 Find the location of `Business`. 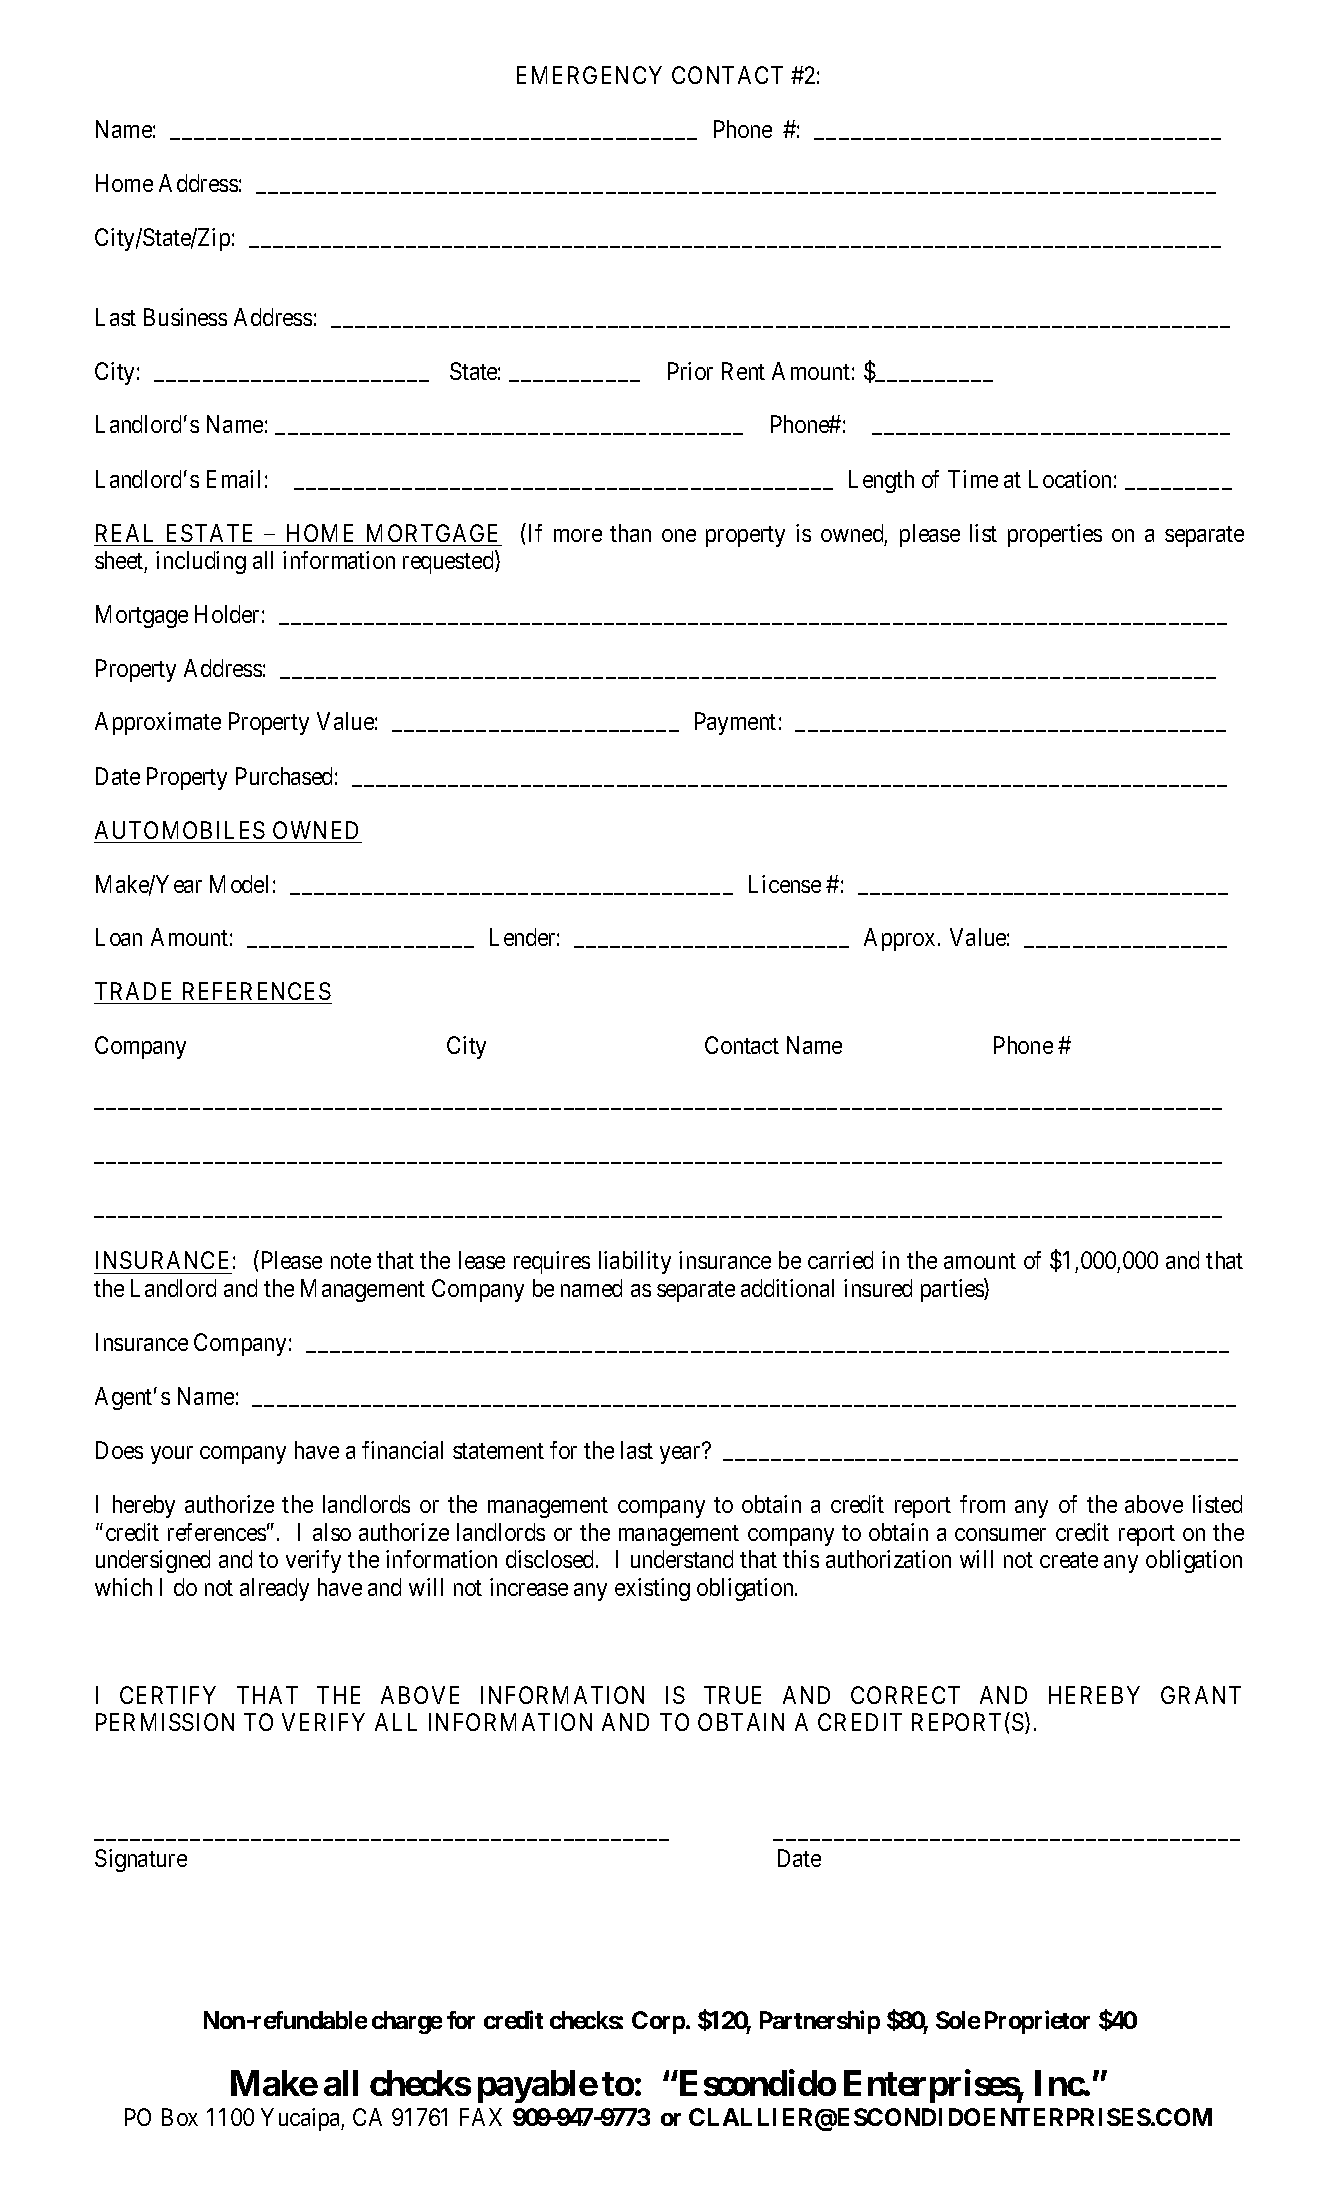

Business is located at coordinates (185, 317).
